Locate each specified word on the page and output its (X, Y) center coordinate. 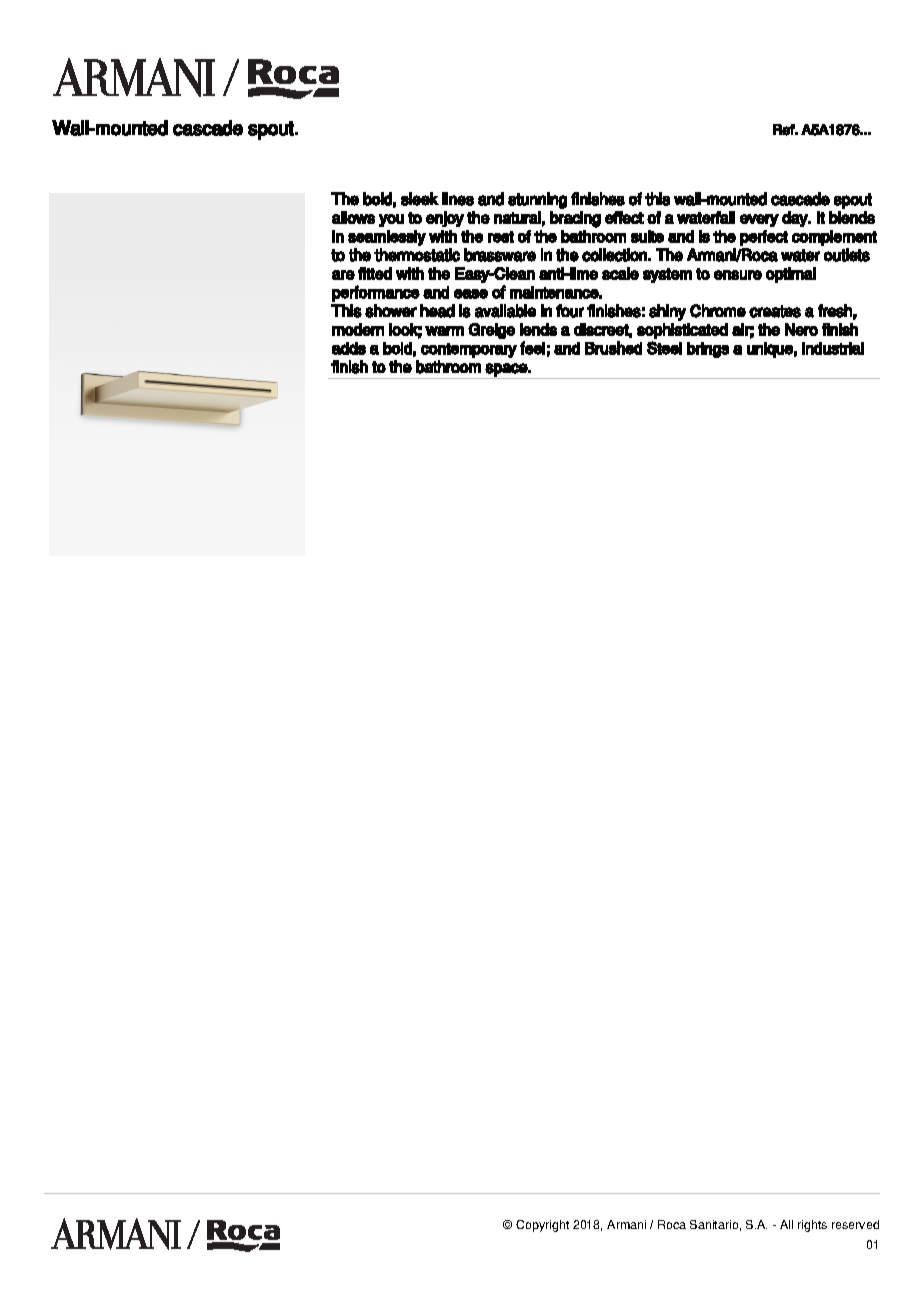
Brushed (613, 348)
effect (624, 217)
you (391, 220)
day (796, 219)
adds (349, 348)
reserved (855, 1224)
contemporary (469, 350)
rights (812, 1226)
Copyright (542, 1226)
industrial (833, 348)
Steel (664, 348)
